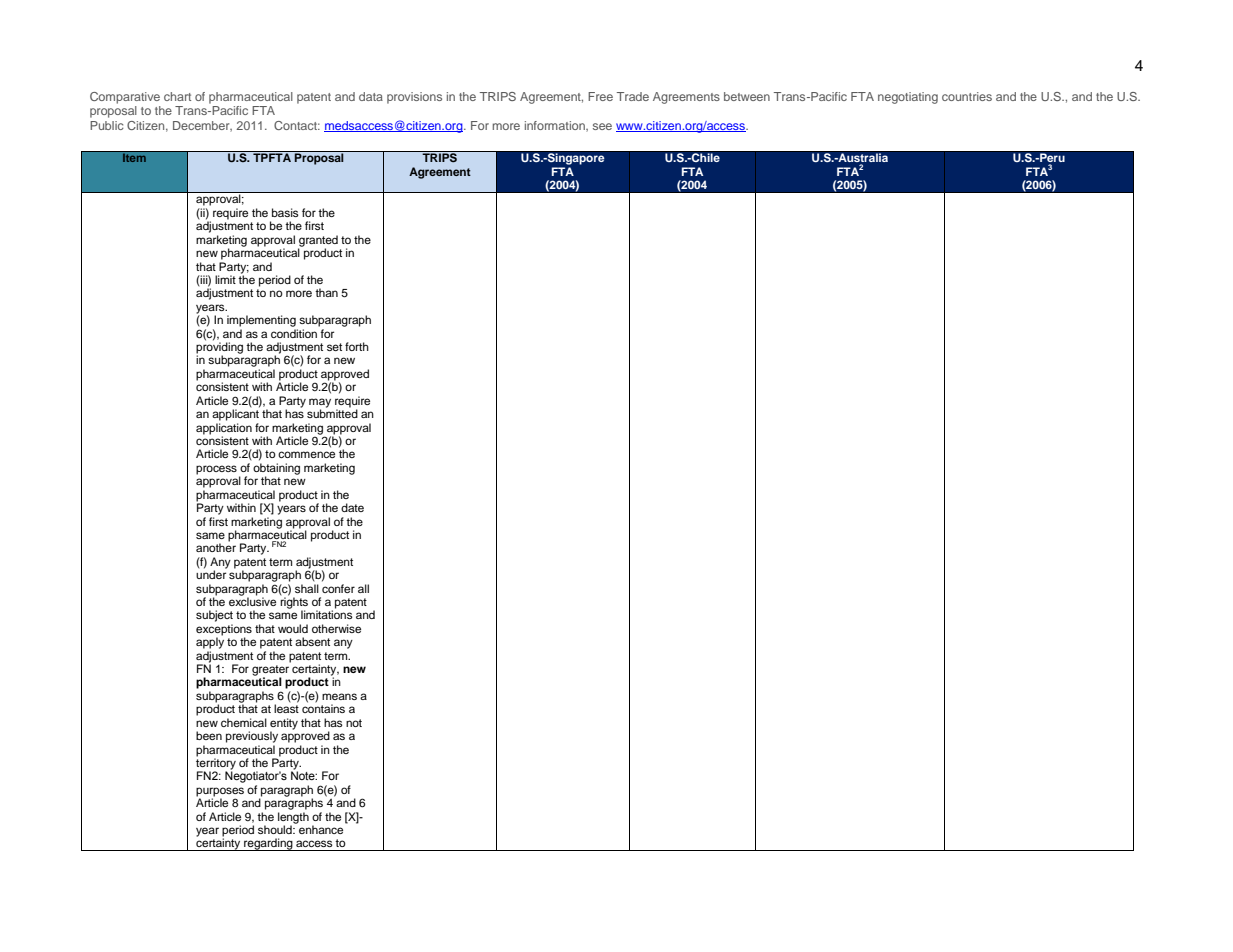  Describe the element at coordinates (293, 819) in the image. I see `length` at that location.
